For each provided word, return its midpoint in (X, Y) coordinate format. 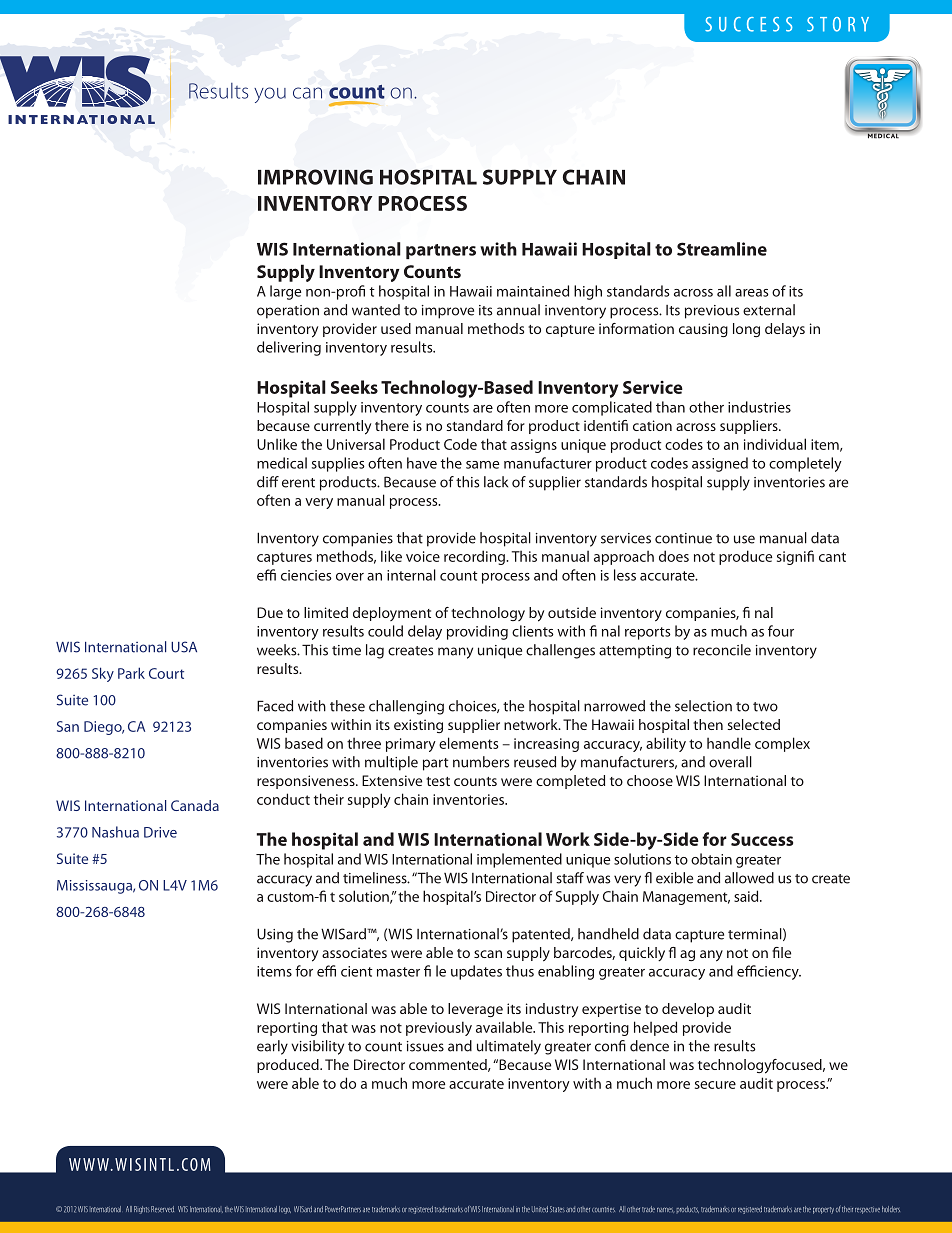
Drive (160, 832)
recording (475, 557)
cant (832, 557)
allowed (749, 878)
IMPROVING (315, 177)
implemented (519, 860)
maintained (533, 291)
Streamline (722, 249)
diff (268, 482)
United (540, 1209)
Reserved (162, 1209)
